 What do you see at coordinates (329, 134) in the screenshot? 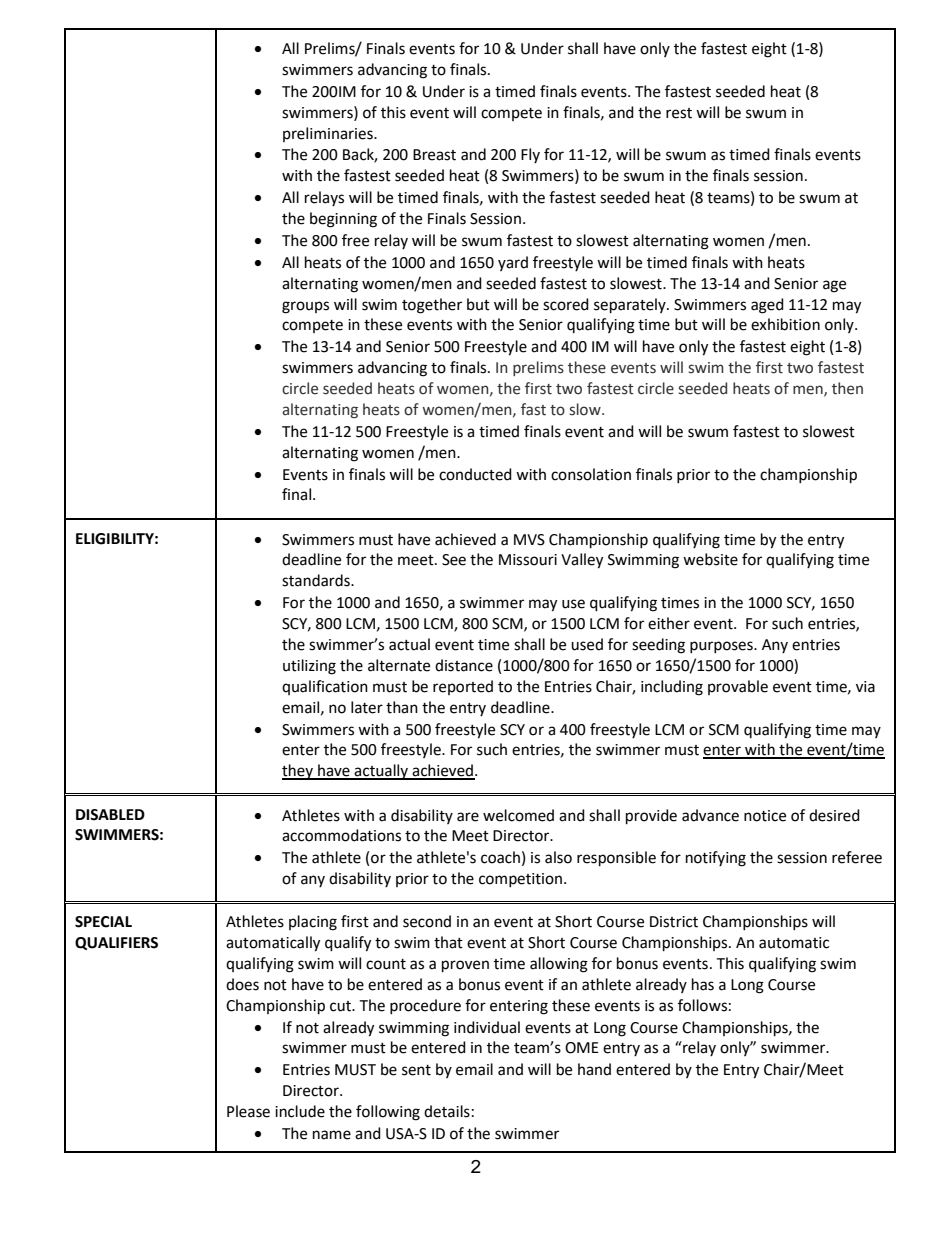
I see `preliminaries` at bounding box center [329, 134].
